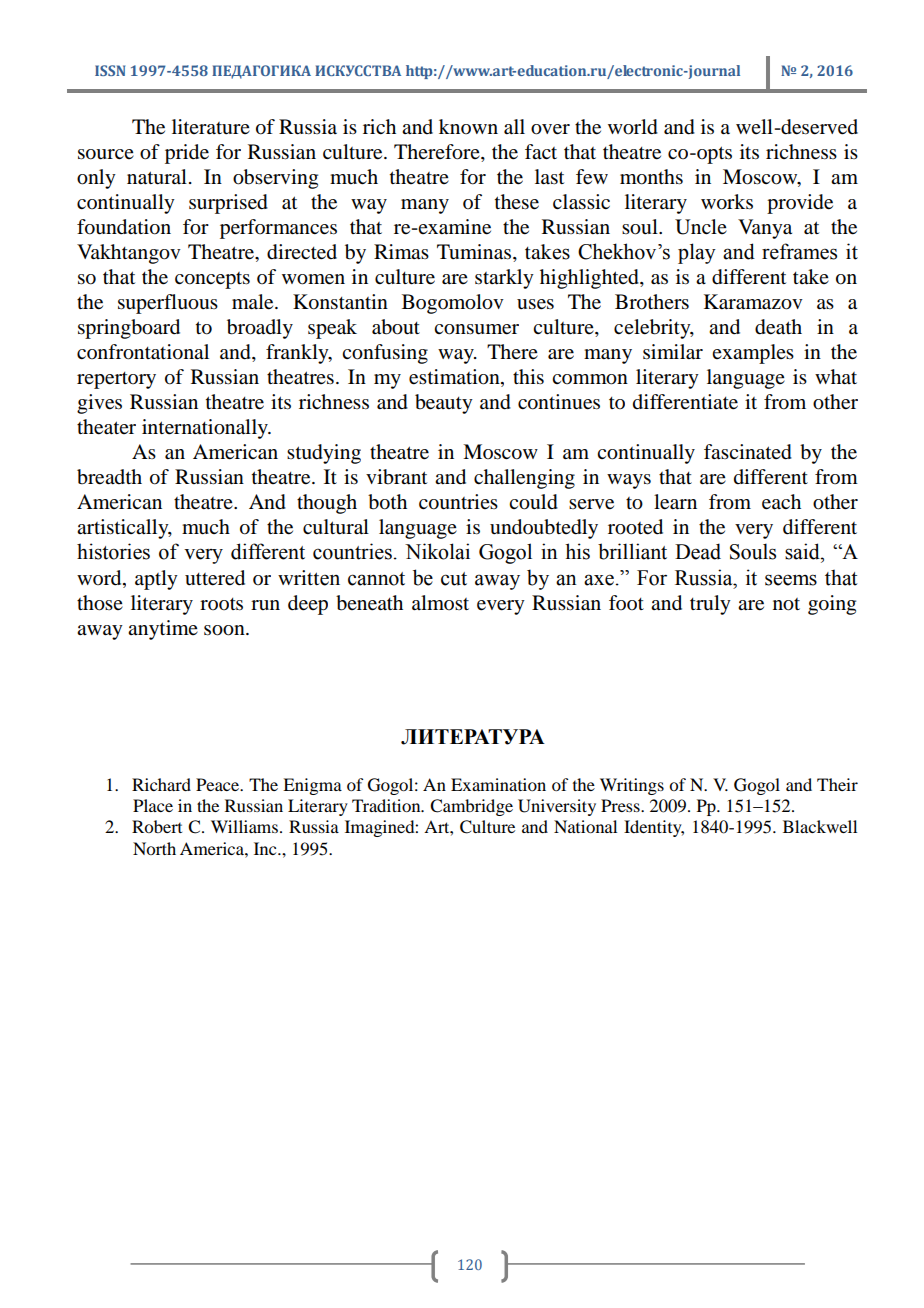 Image resolution: width=924 pixels, height=1308 pixels. What do you see at coordinates (471, 807) in the page?
I see `Cambridge` at bounding box center [471, 807].
